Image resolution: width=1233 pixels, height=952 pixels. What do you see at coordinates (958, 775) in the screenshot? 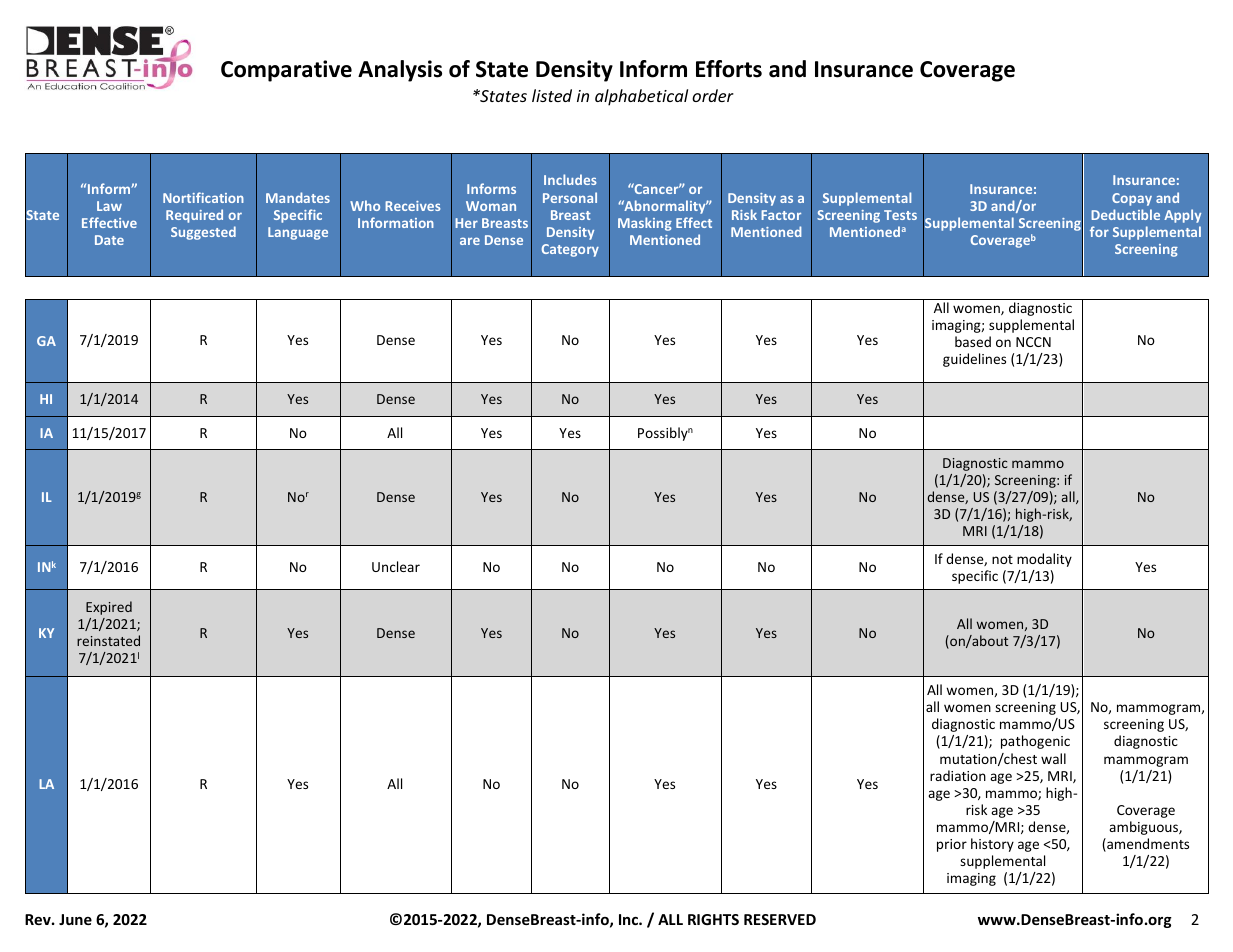
I see `radiation` at bounding box center [958, 775].
